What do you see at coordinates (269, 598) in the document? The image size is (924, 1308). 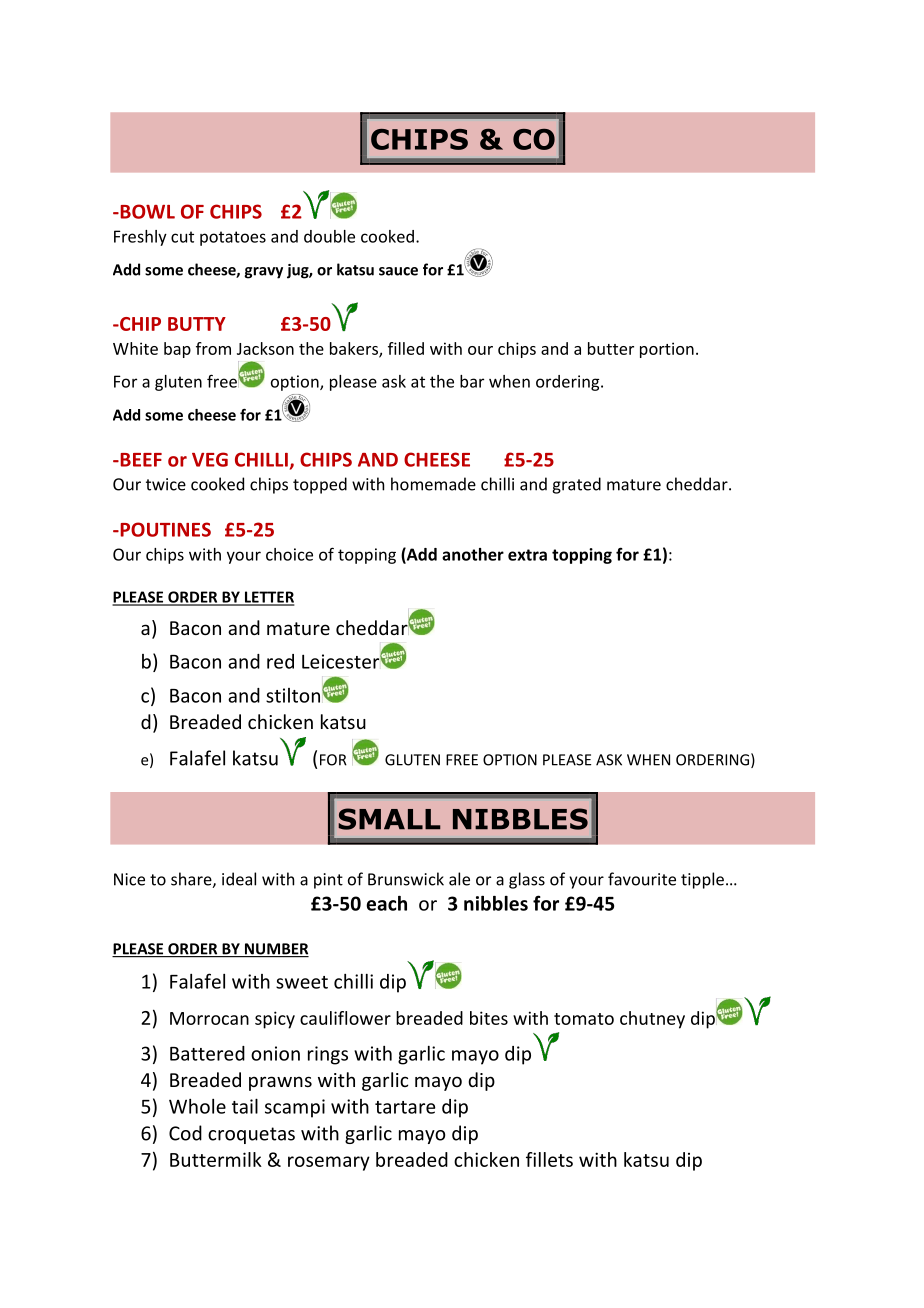 I see `LETTER` at bounding box center [269, 598].
